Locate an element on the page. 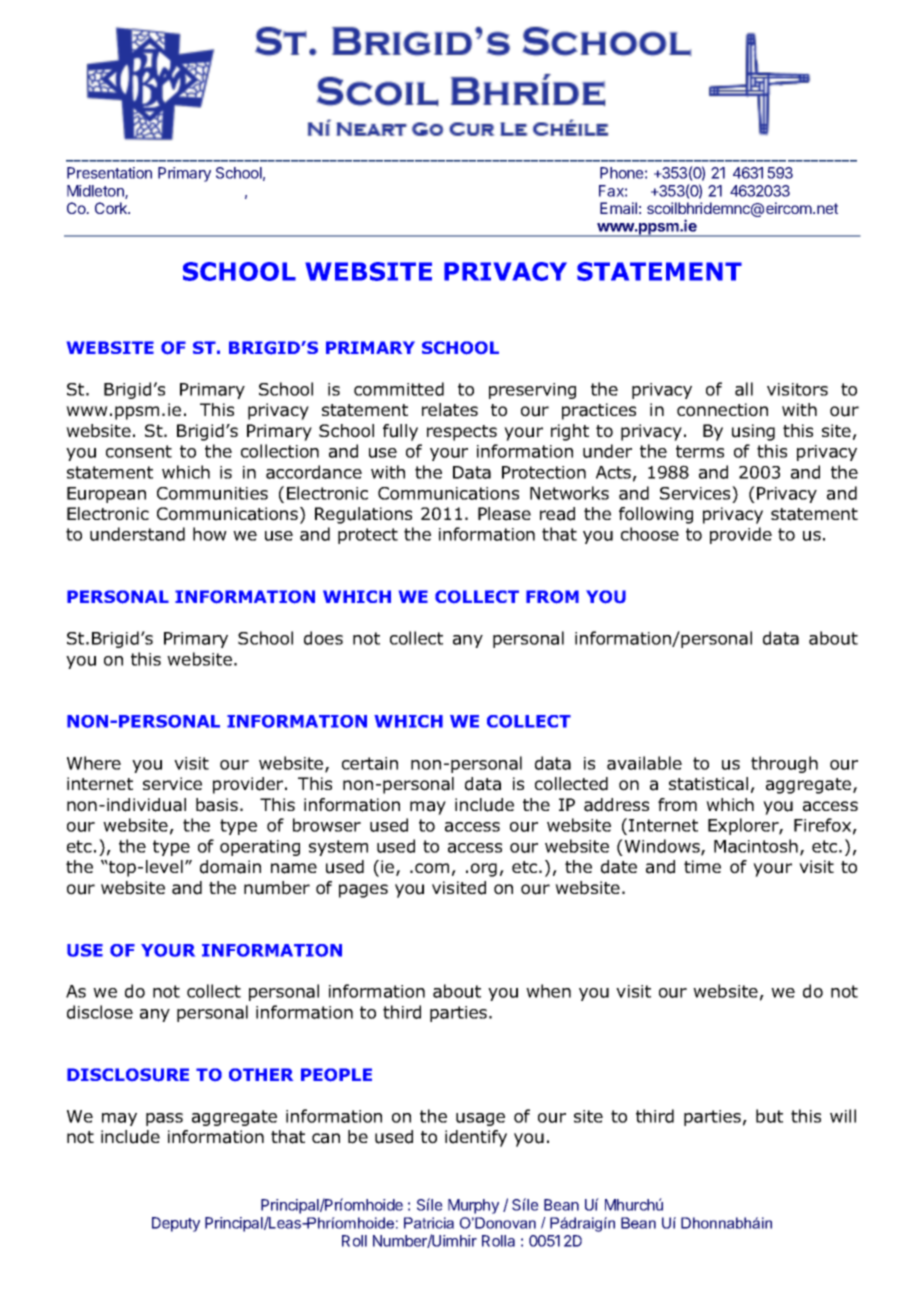  but is located at coordinates (769, 1116).
